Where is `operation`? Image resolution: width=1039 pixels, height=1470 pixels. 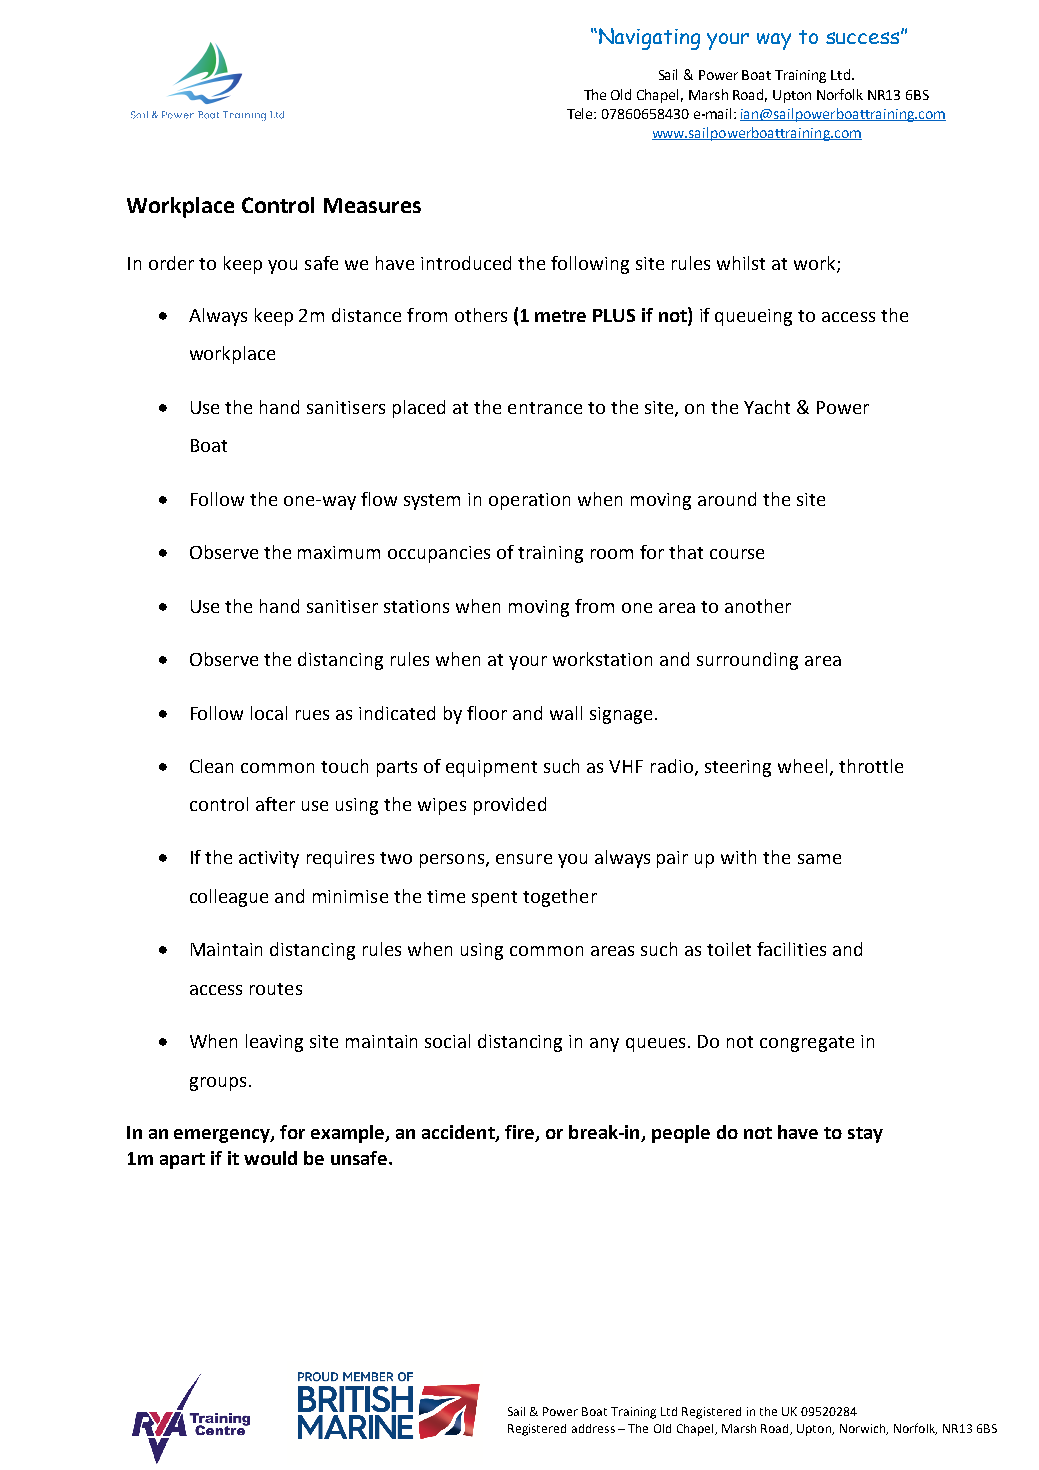 operation is located at coordinates (529, 501).
